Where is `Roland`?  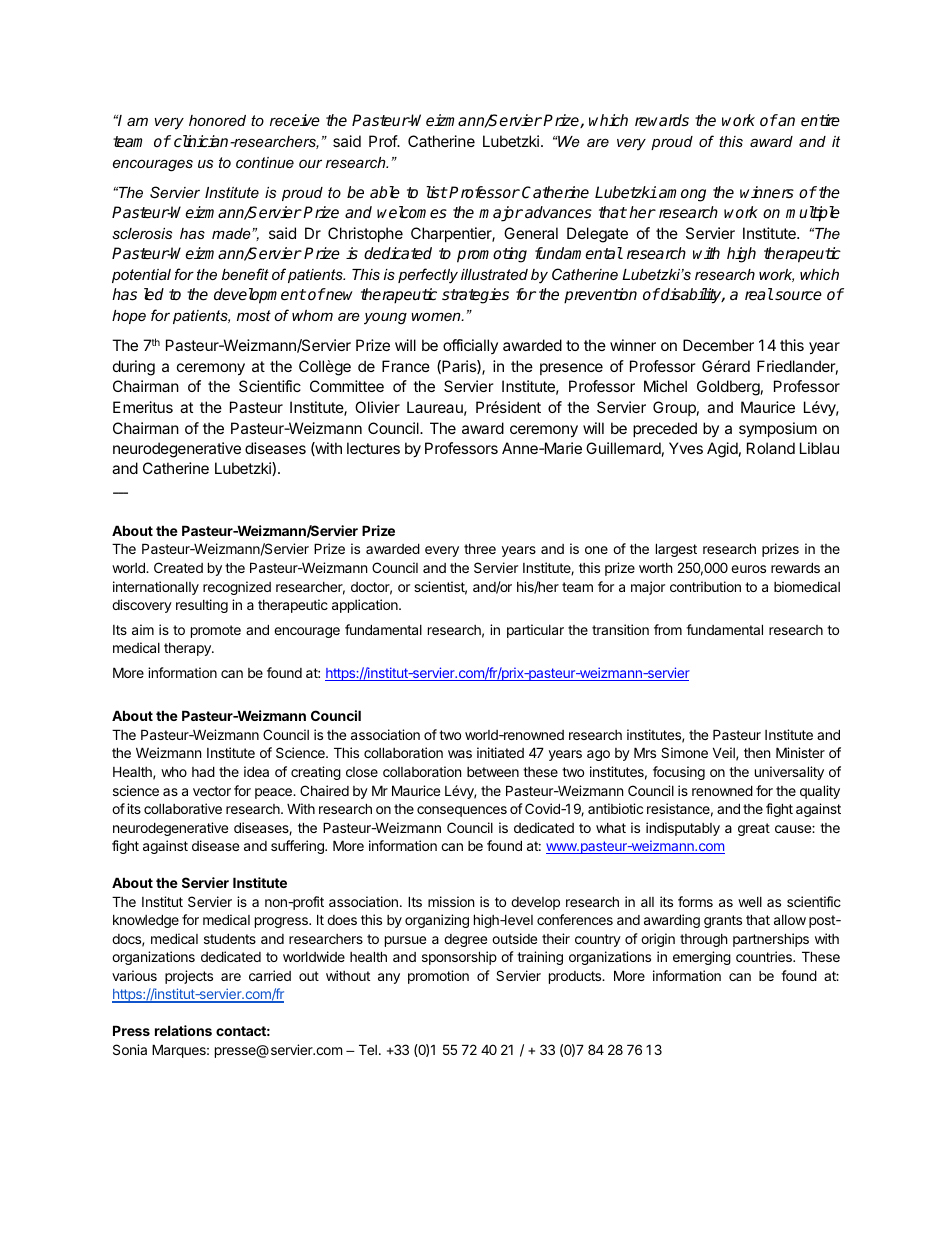
Roland is located at coordinates (771, 448).
